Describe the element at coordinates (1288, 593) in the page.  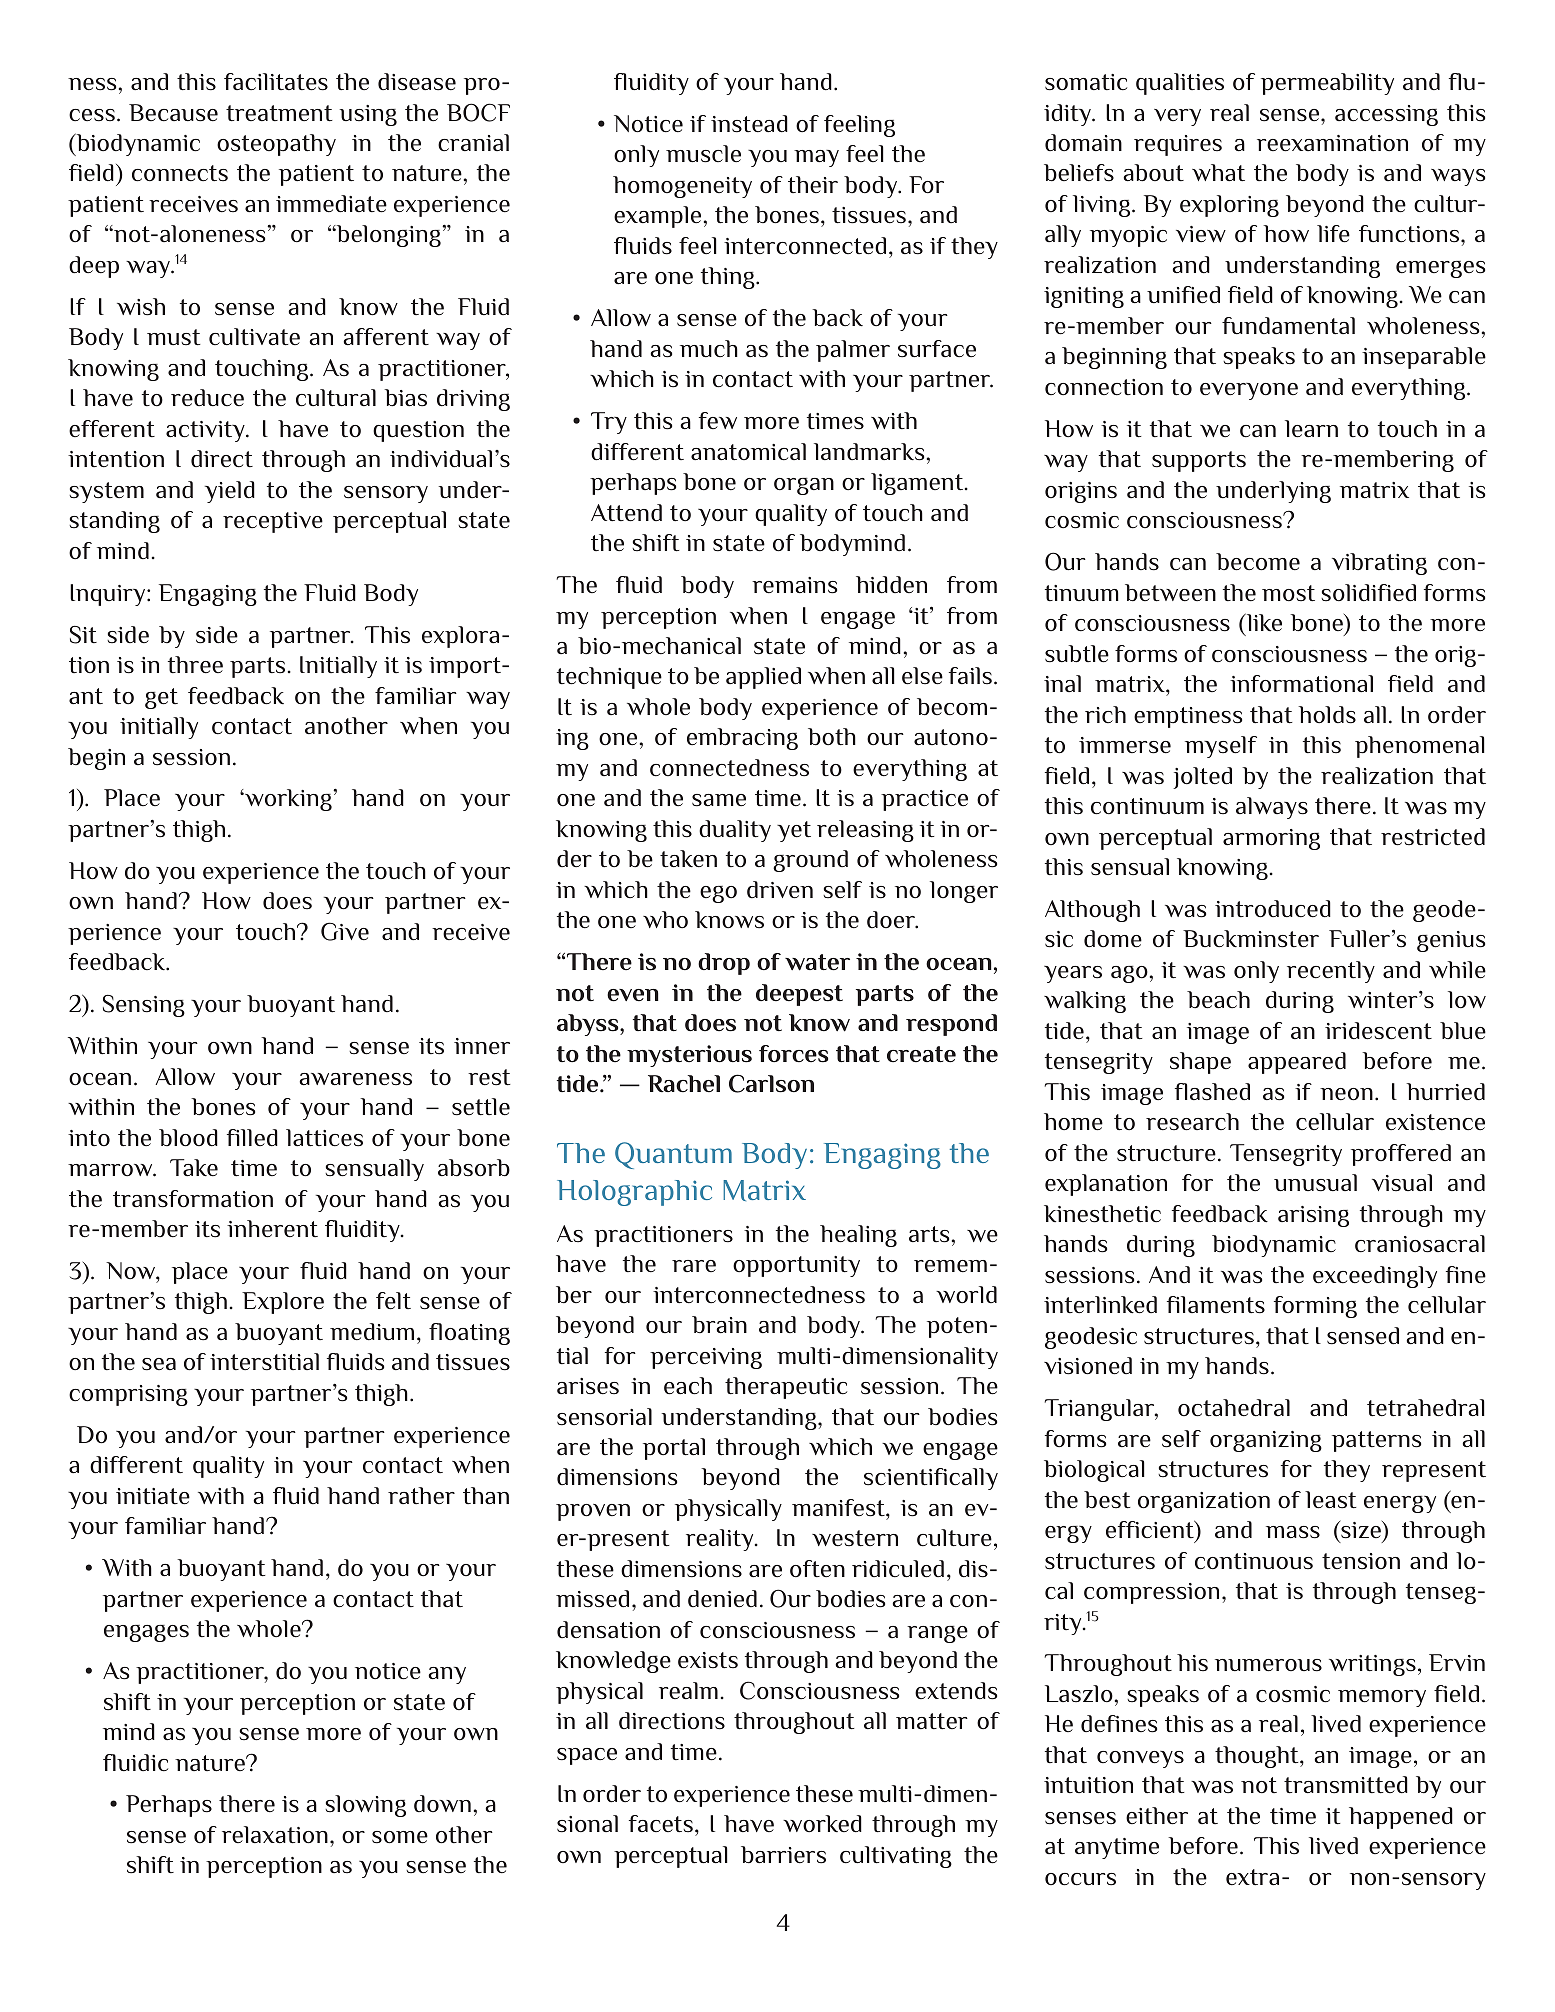
I see `most` at that location.
